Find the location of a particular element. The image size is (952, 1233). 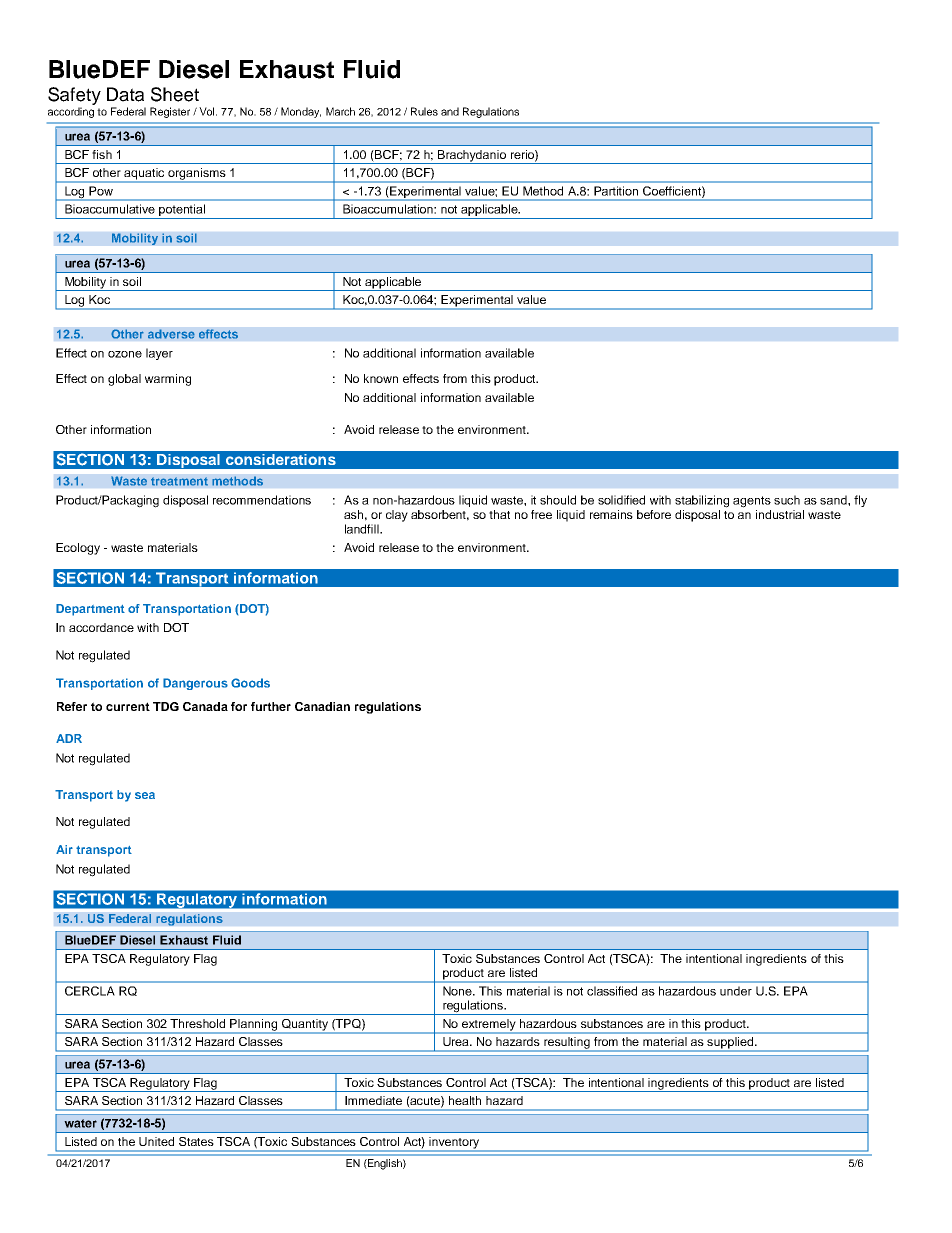

that is located at coordinates (499, 514).
